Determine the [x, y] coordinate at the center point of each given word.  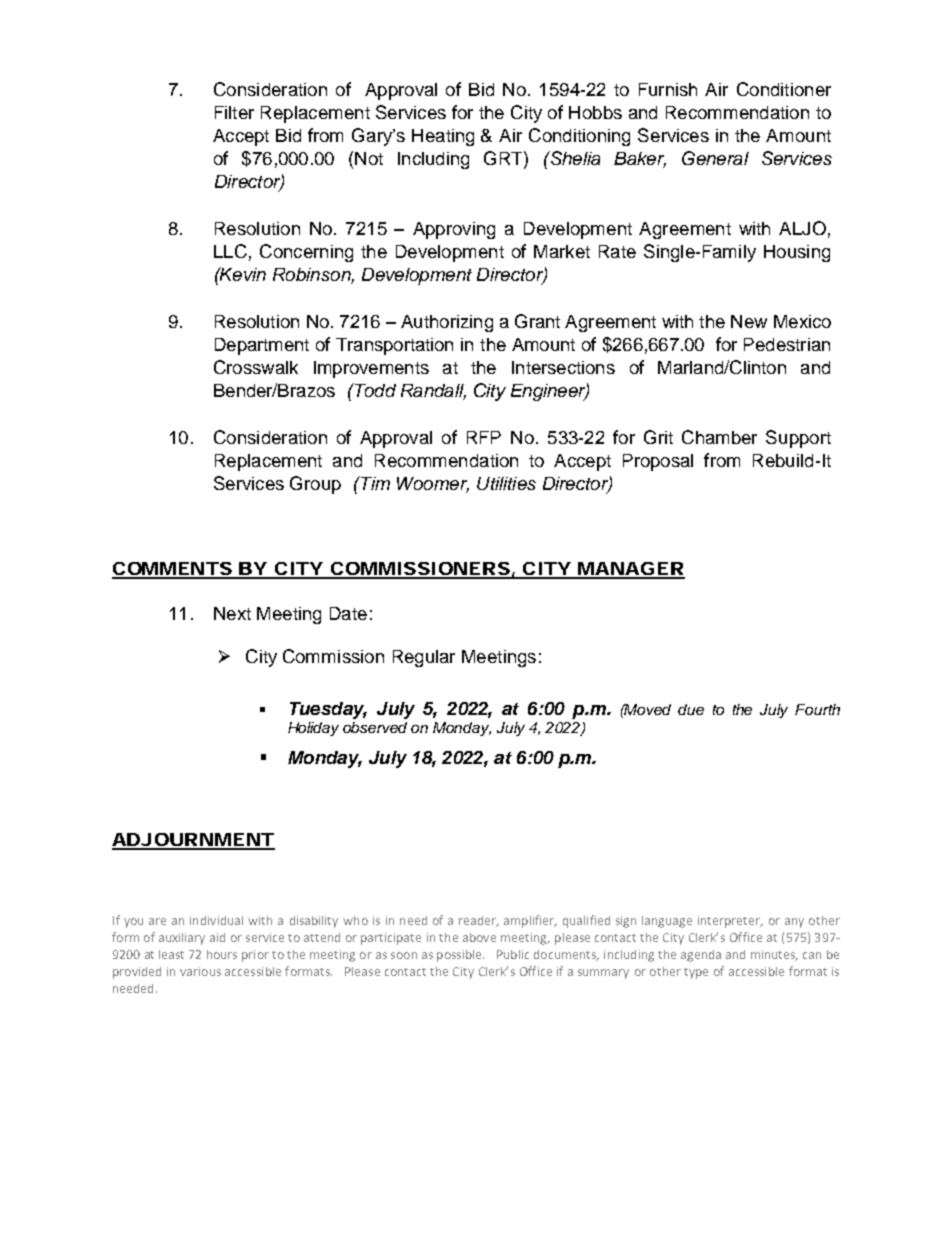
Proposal [658, 462]
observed [375, 727]
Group [315, 485]
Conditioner [784, 89]
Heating [443, 137]
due [691, 709]
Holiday [313, 729]
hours [222, 954]
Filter [234, 112]
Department [262, 346]
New [749, 321]
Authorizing [447, 323]
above [479, 937]
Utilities [506, 483]
